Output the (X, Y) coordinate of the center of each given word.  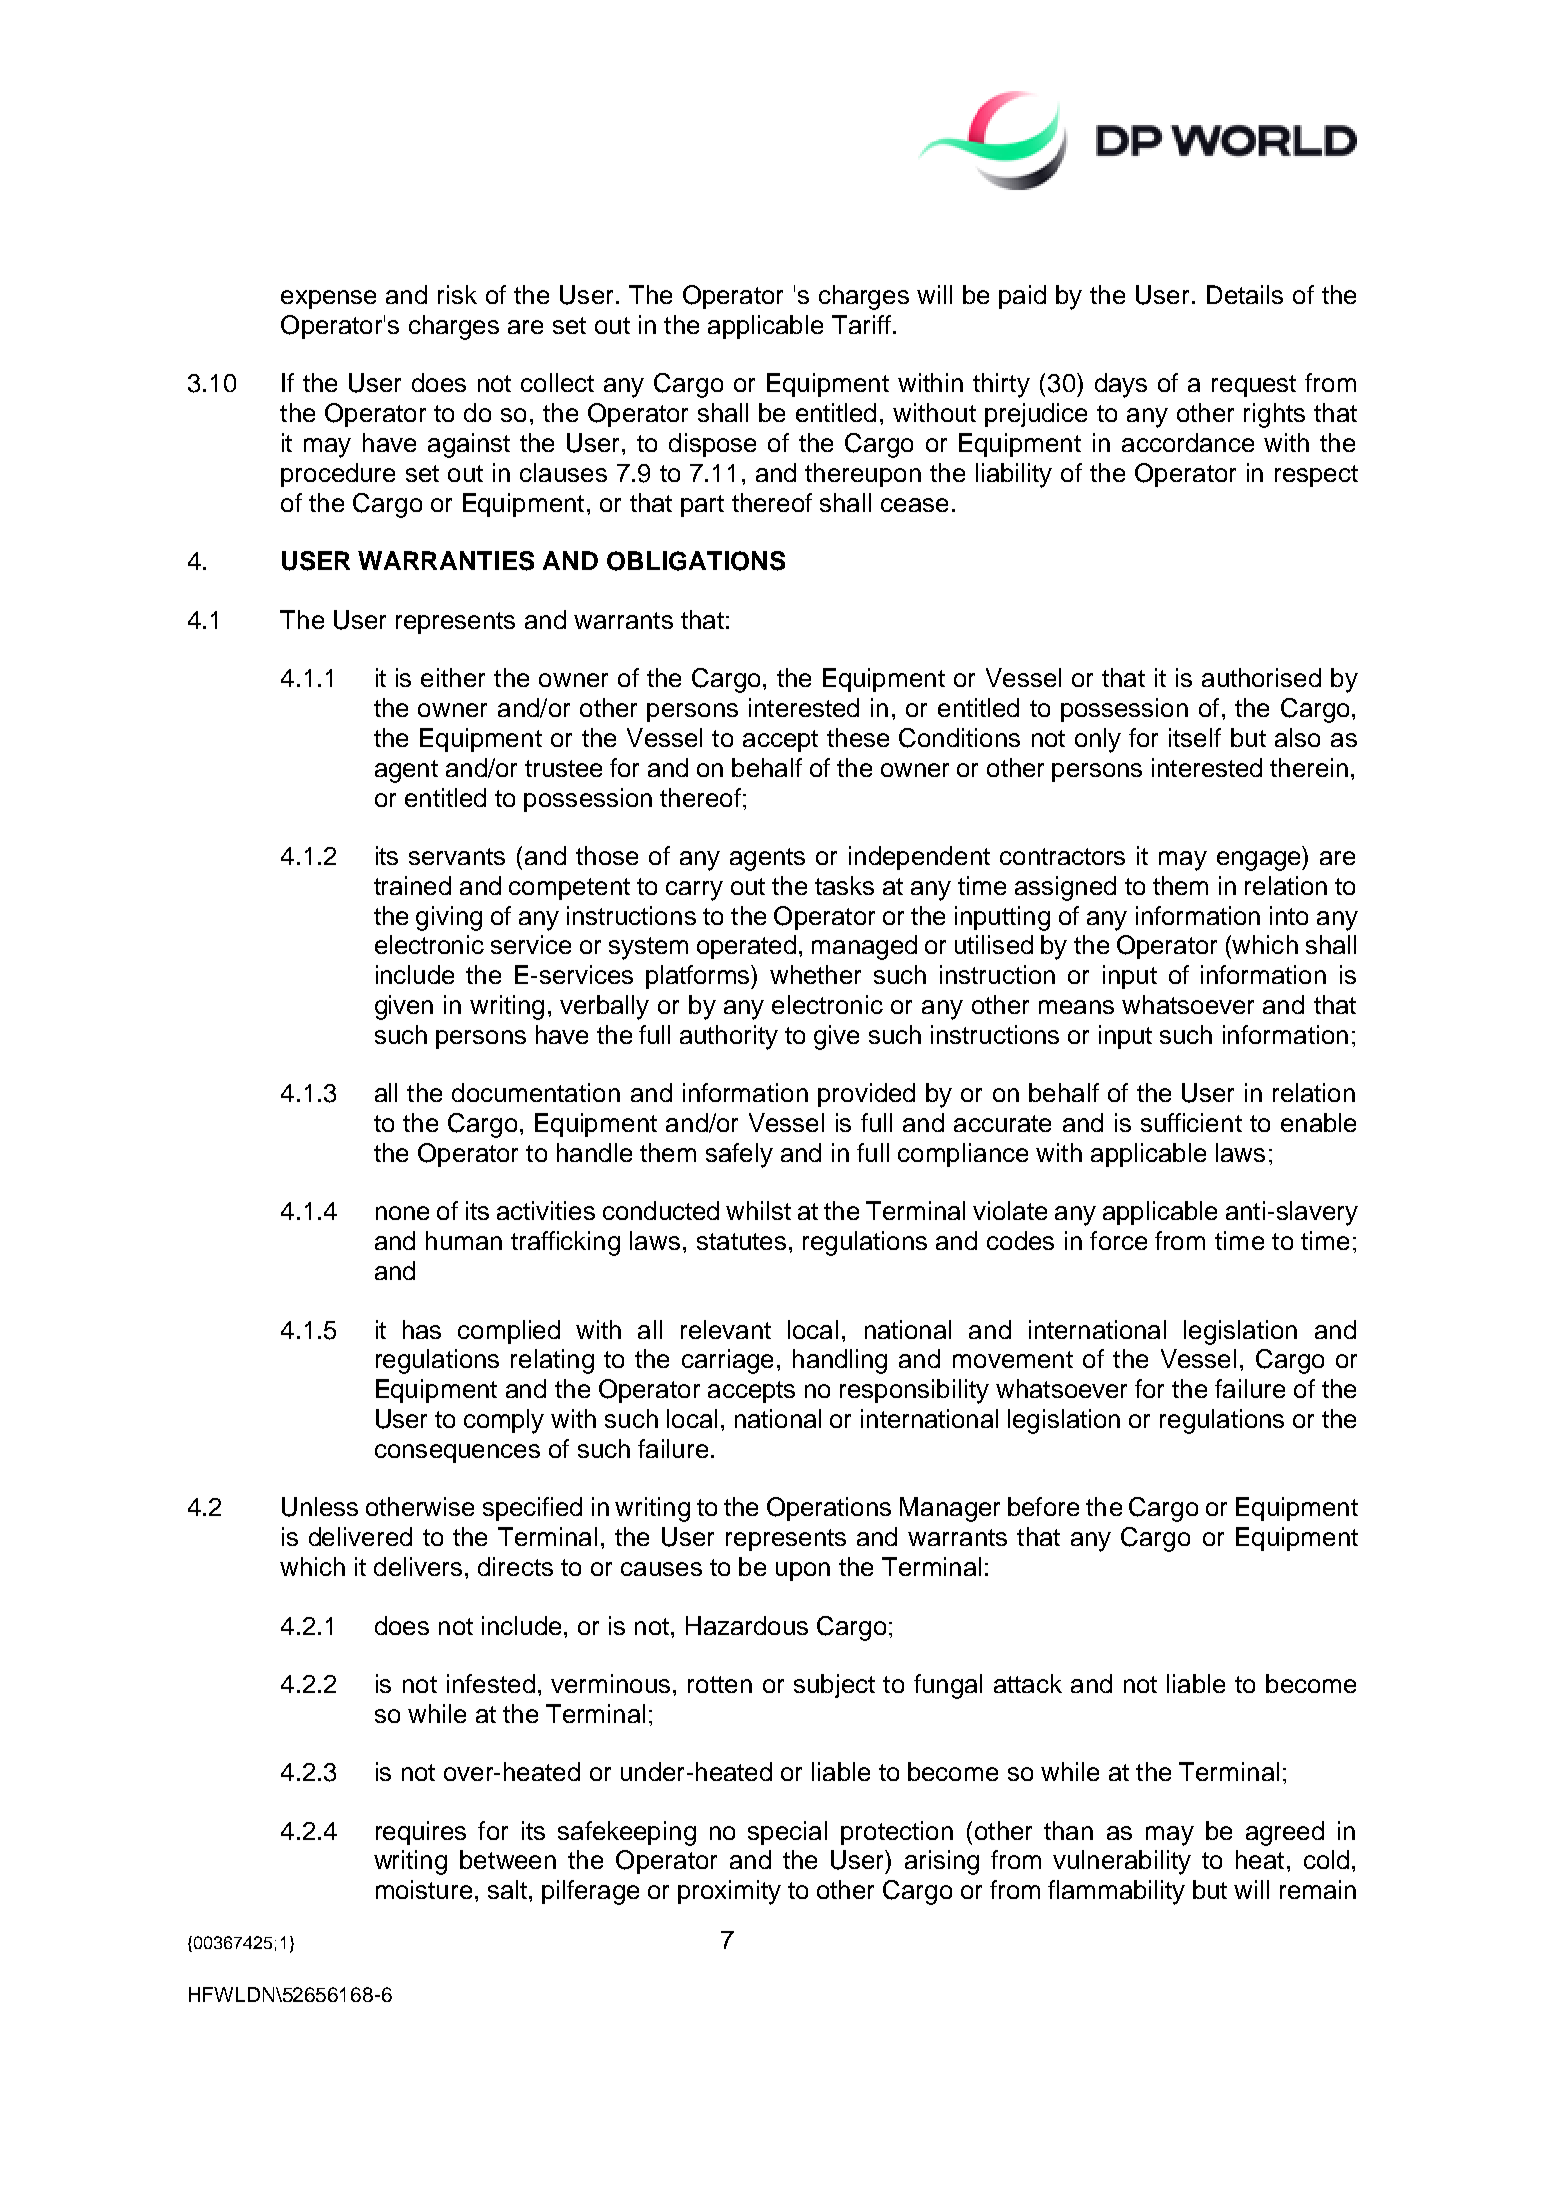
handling (840, 1361)
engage (1260, 861)
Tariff (861, 324)
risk (457, 294)
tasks (844, 885)
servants (457, 856)
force (1118, 1240)
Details (1245, 294)
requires (421, 1833)
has (422, 1329)
